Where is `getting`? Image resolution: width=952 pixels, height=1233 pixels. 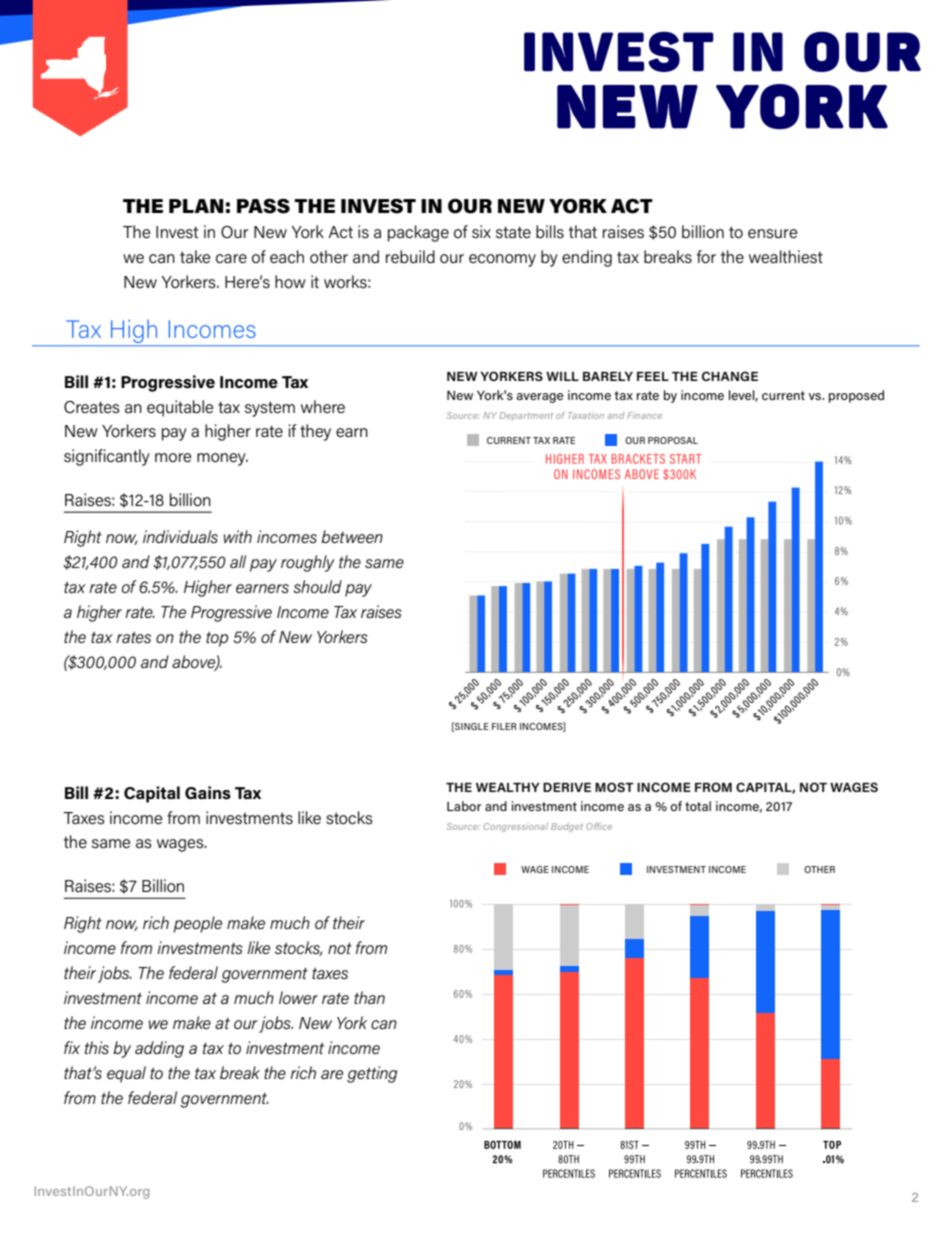
getting is located at coordinates (372, 1074).
